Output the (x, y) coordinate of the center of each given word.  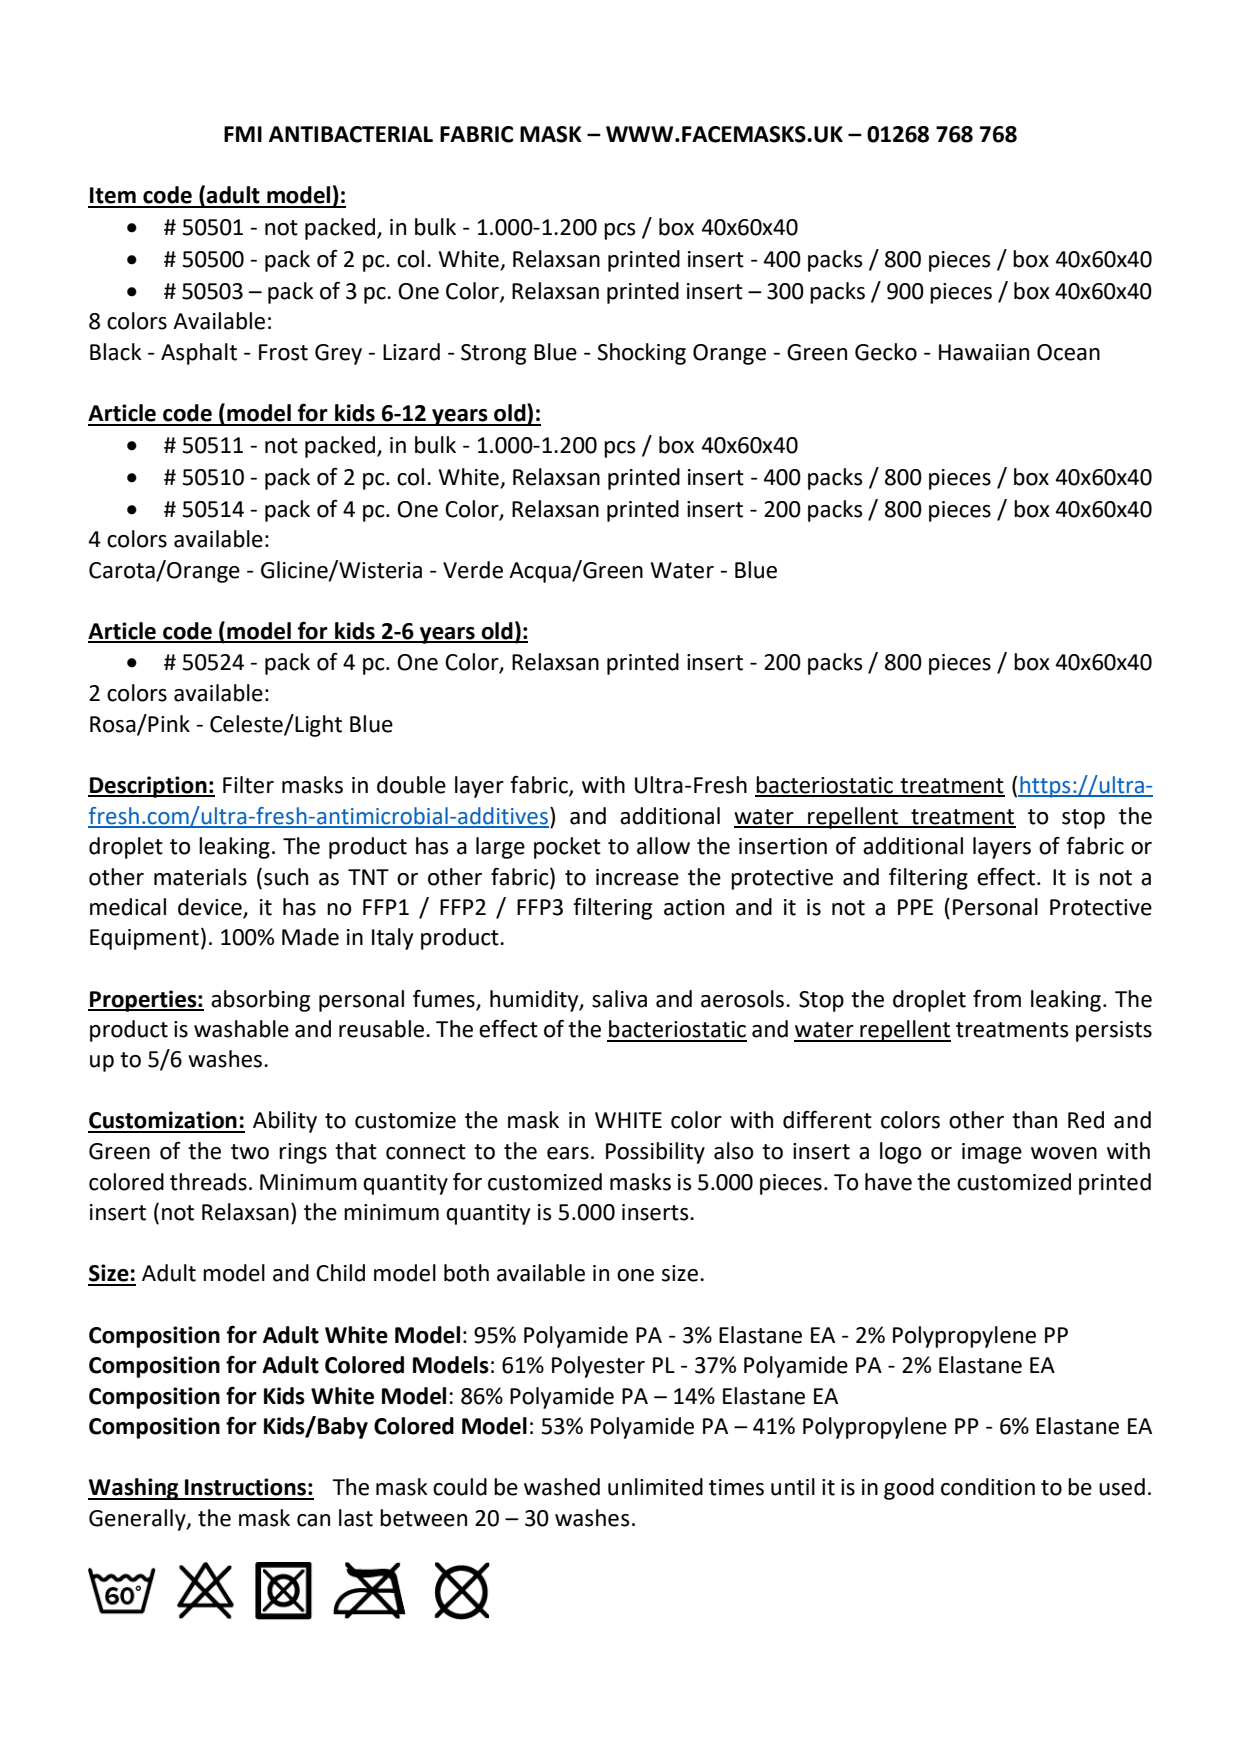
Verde (473, 570)
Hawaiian (984, 352)
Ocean (1068, 352)
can (313, 1520)
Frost (283, 352)
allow (663, 846)
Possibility (655, 1153)
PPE (915, 907)
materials (200, 877)
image (992, 1153)
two (250, 1152)
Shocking (641, 354)
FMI (243, 134)
